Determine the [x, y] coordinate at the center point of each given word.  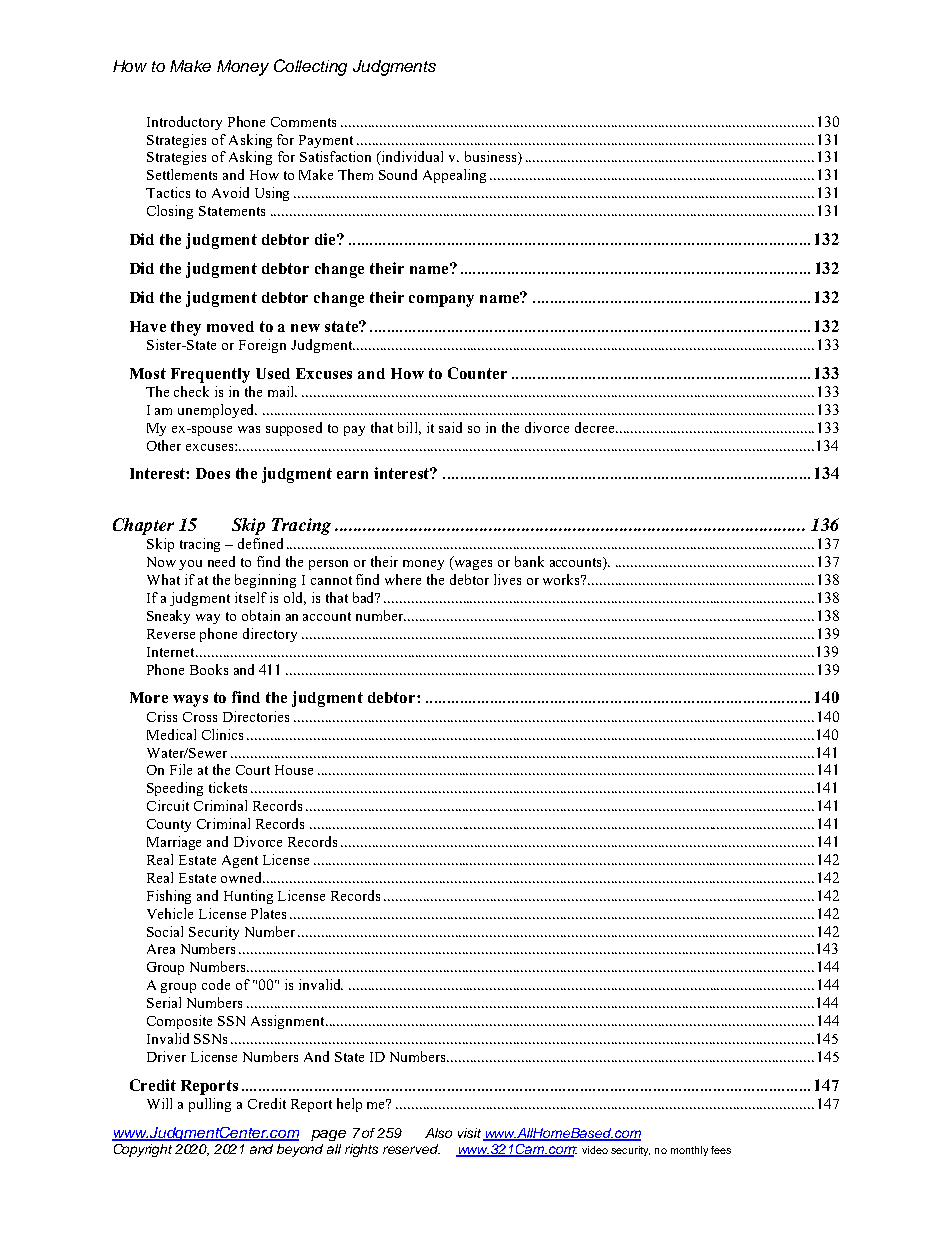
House [294, 770]
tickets [228, 787]
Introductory [184, 123]
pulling [210, 1105]
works [563, 579]
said [450, 427]
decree [596, 427]
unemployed [217, 411]
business [492, 158]
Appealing [454, 176]
